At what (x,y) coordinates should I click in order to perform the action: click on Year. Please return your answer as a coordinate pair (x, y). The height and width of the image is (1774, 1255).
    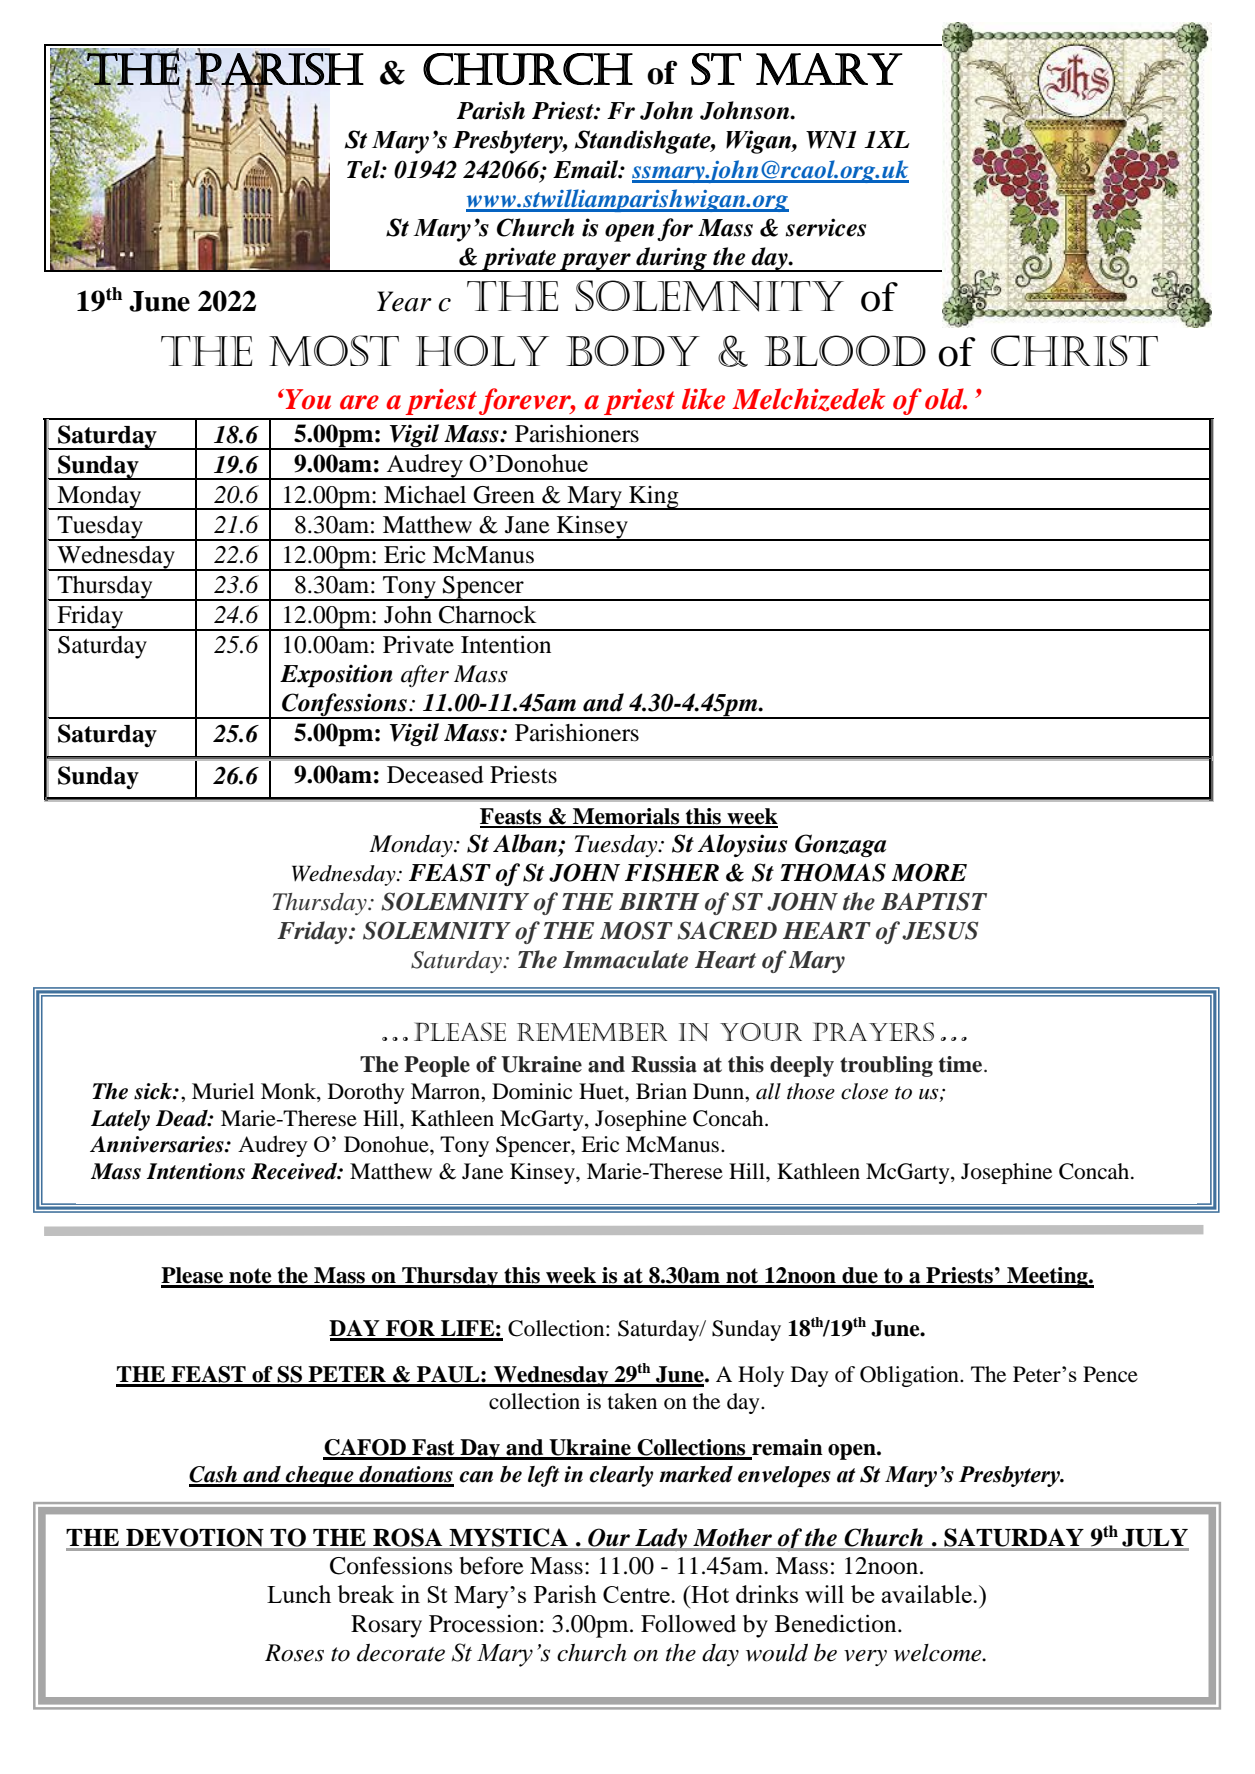
    Looking at the image, I should click on (404, 301).
